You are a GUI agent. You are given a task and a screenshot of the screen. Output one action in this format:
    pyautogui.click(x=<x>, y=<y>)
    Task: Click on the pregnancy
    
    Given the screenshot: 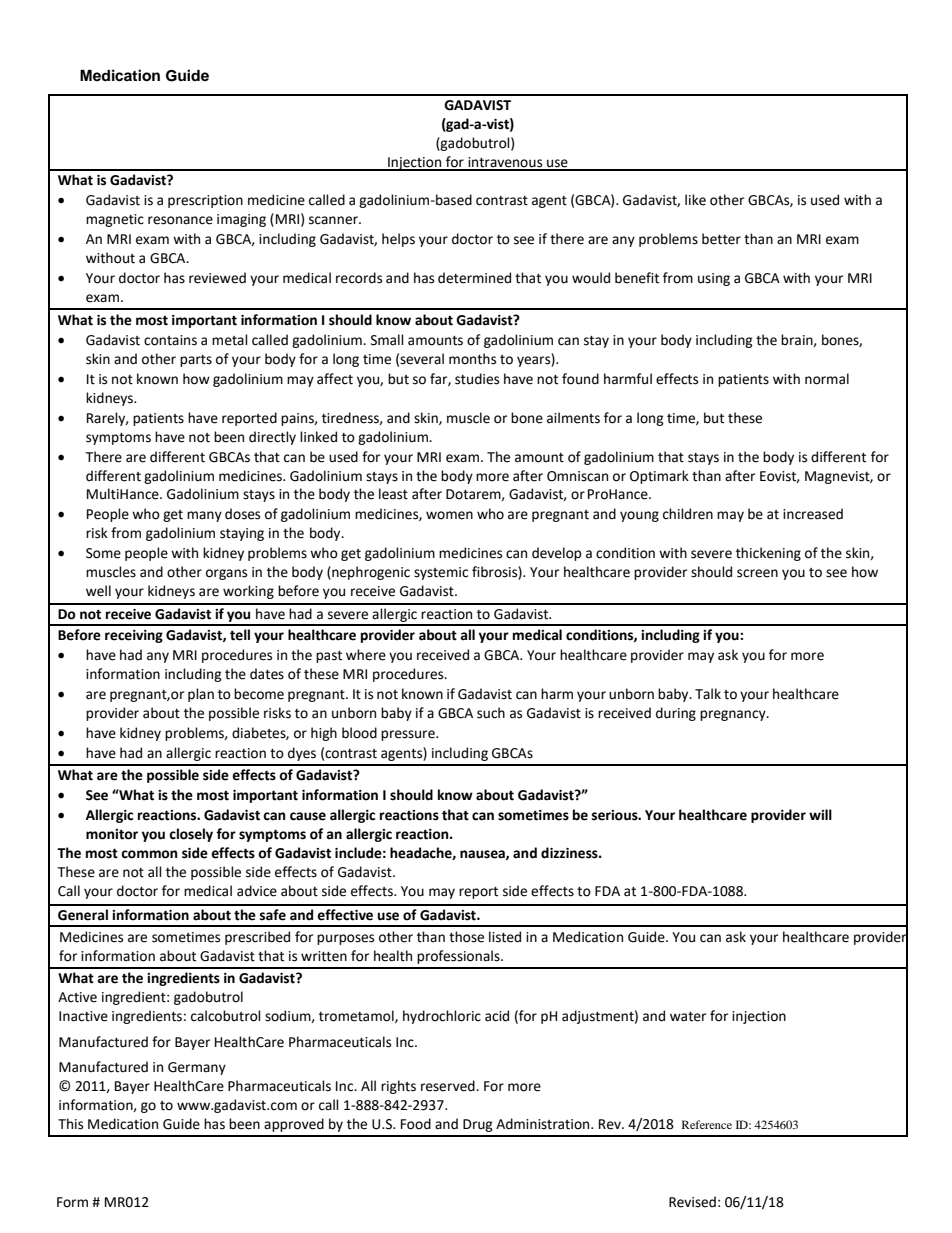 What is the action you would take?
    pyautogui.click(x=734, y=715)
